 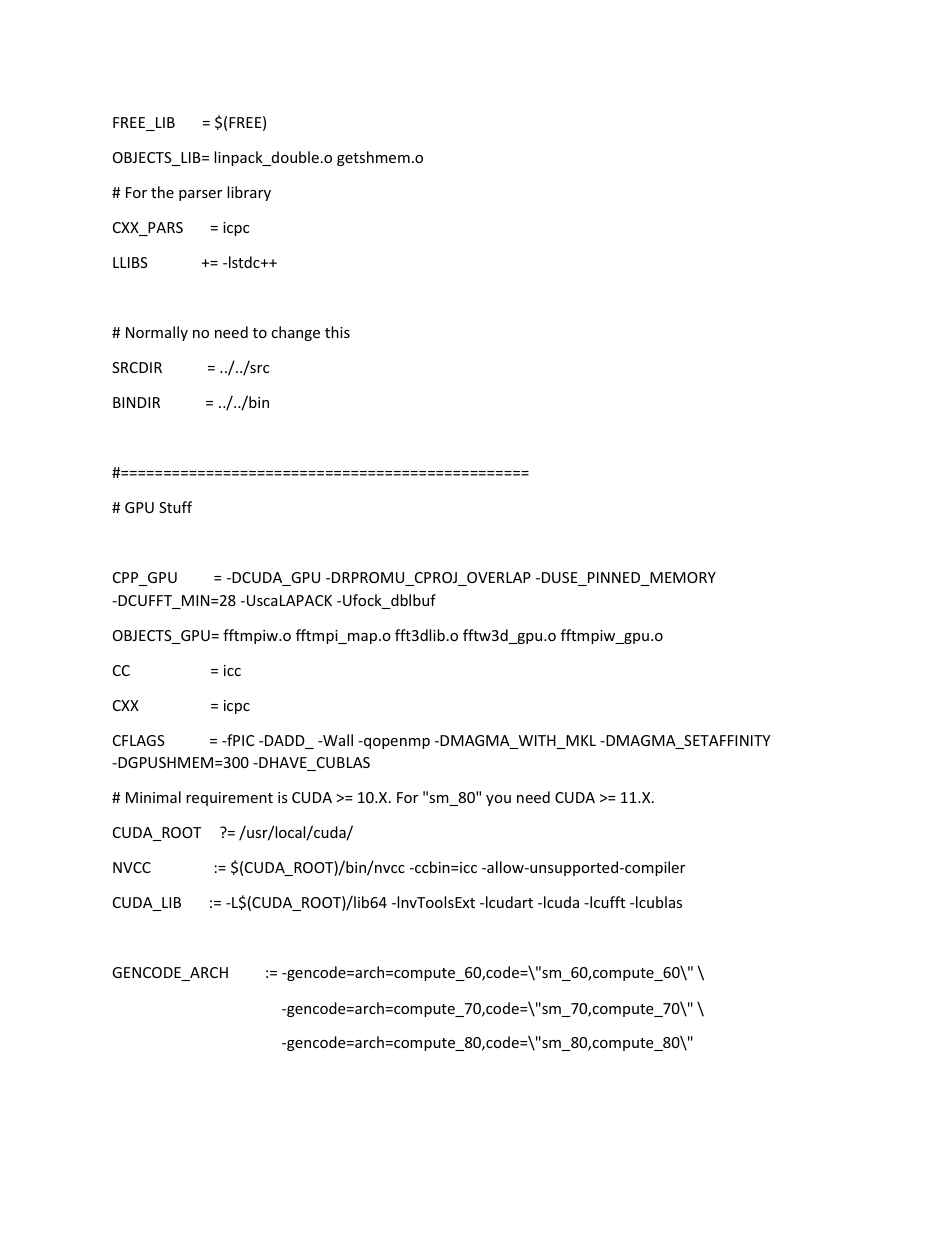 What do you see at coordinates (337, 740) in the screenshot?
I see `Wall` at bounding box center [337, 740].
